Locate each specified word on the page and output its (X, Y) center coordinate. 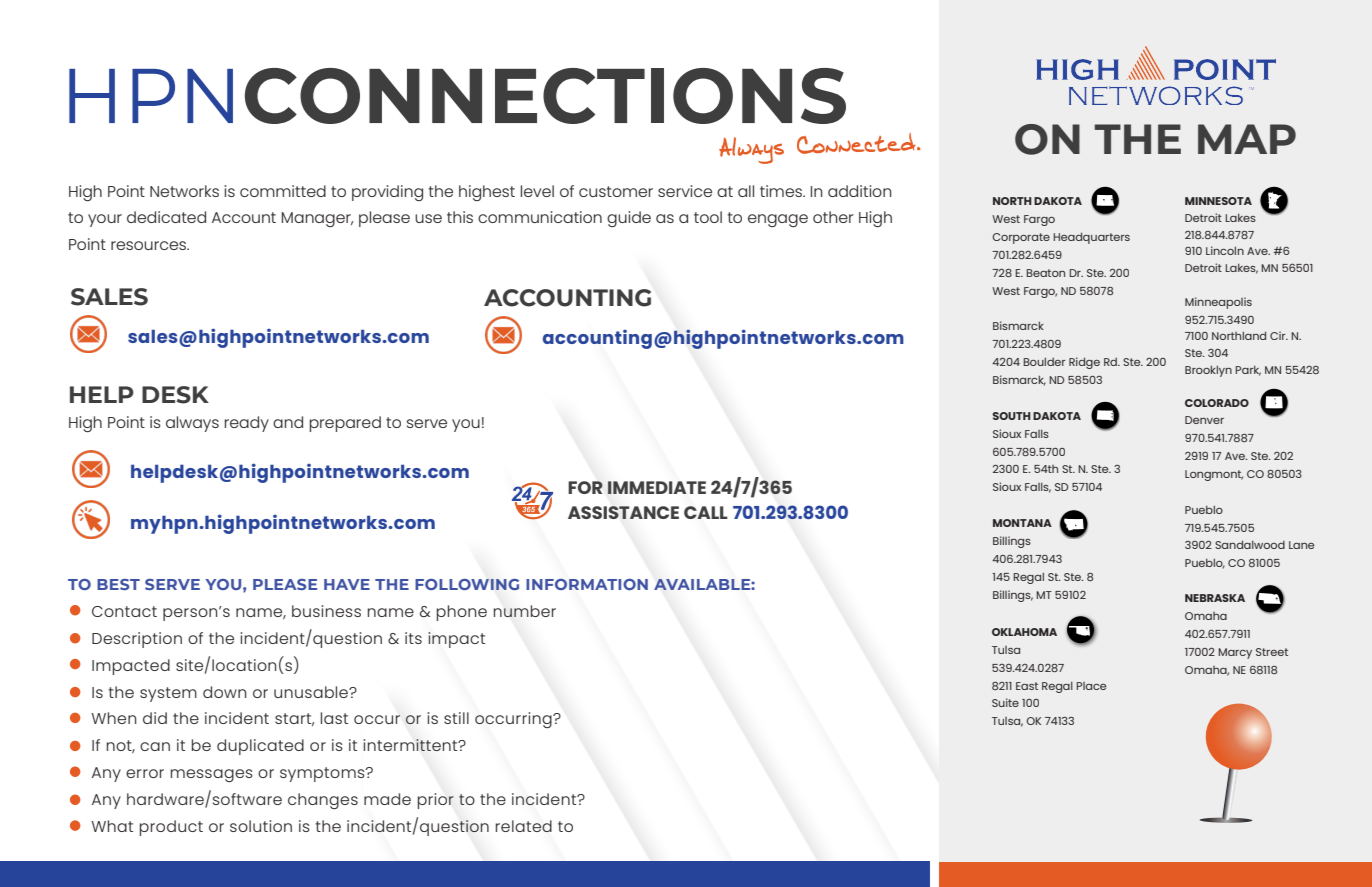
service (685, 191)
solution (261, 826)
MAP (1247, 139)
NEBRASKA (1215, 598)
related (524, 826)
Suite (1005, 702)
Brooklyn (1208, 371)
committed (283, 191)
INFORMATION (587, 584)
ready (247, 424)
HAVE (347, 584)
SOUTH (1011, 416)
